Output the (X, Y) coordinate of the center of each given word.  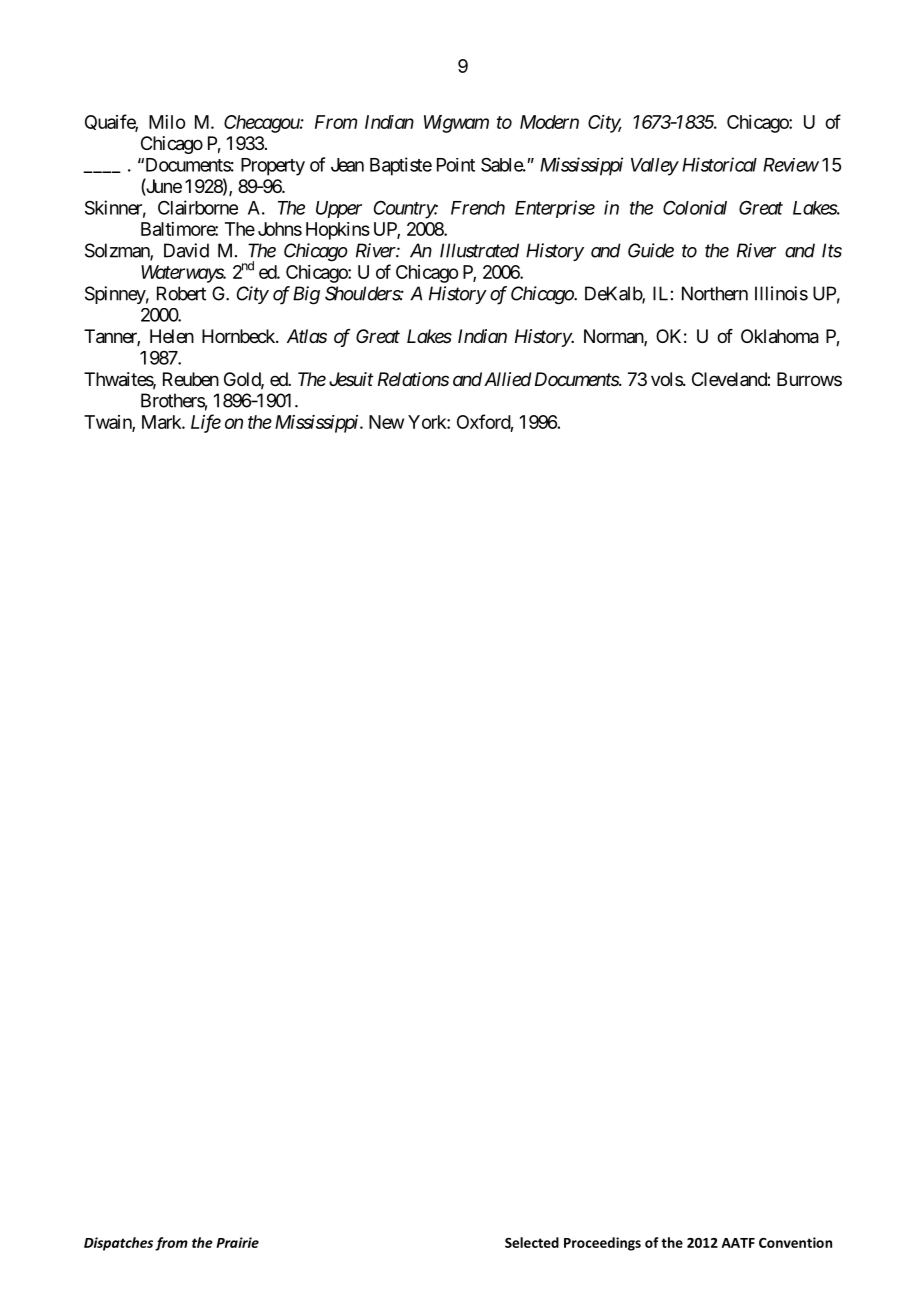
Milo (167, 122)
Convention (795, 1242)
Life (206, 423)
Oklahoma (780, 336)
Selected (532, 1242)
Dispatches (118, 1244)
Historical (719, 164)
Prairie (237, 1242)
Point (456, 165)
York (428, 422)
